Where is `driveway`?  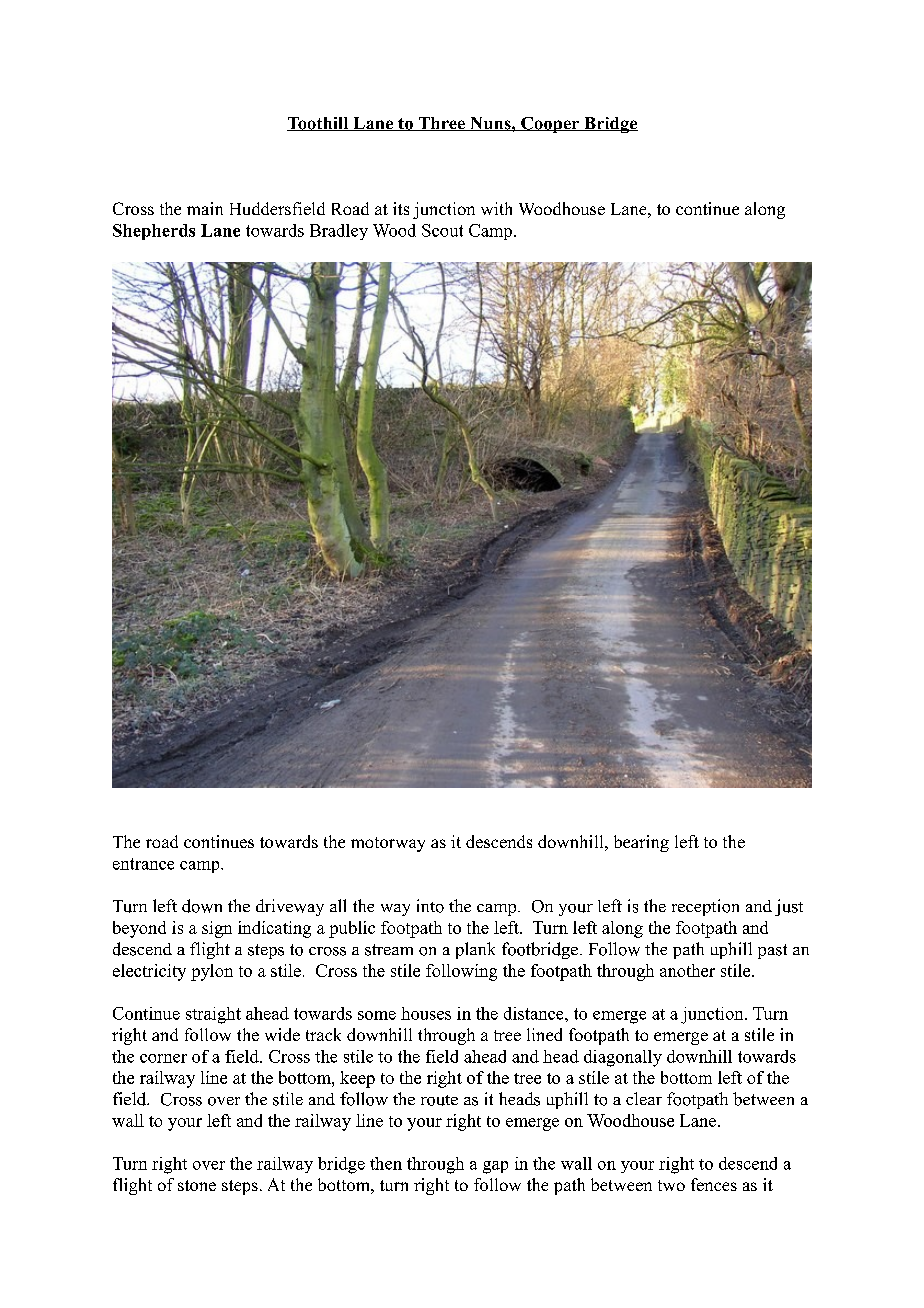
driveway is located at coordinates (290, 907).
